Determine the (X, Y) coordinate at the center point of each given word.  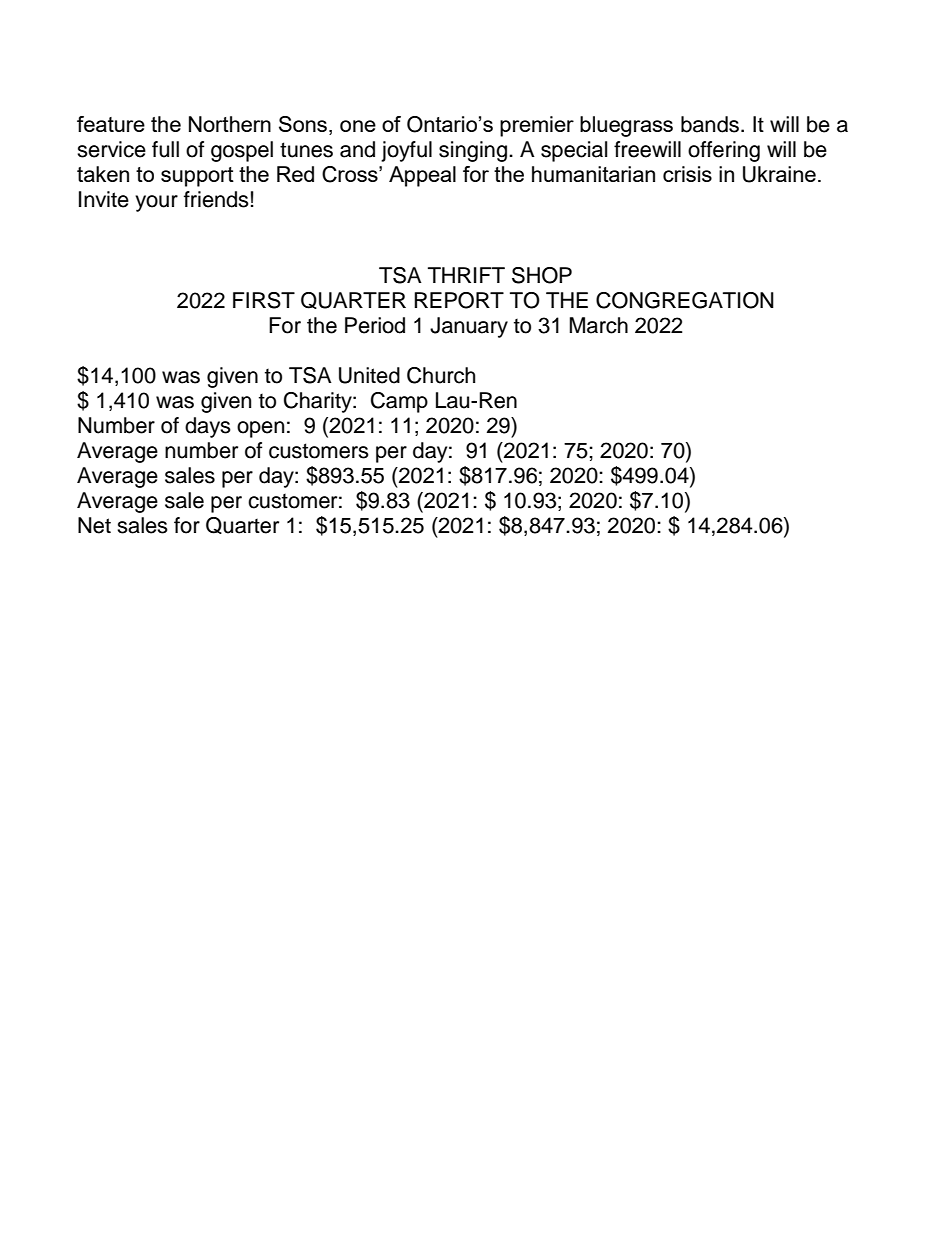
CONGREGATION (685, 300)
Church (441, 375)
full (165, 149)
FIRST (264, 300)
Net (94, 525)
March (598, 325)
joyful (406, 151)
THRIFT (466, 275)
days (208, 427)
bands (710, 124)
